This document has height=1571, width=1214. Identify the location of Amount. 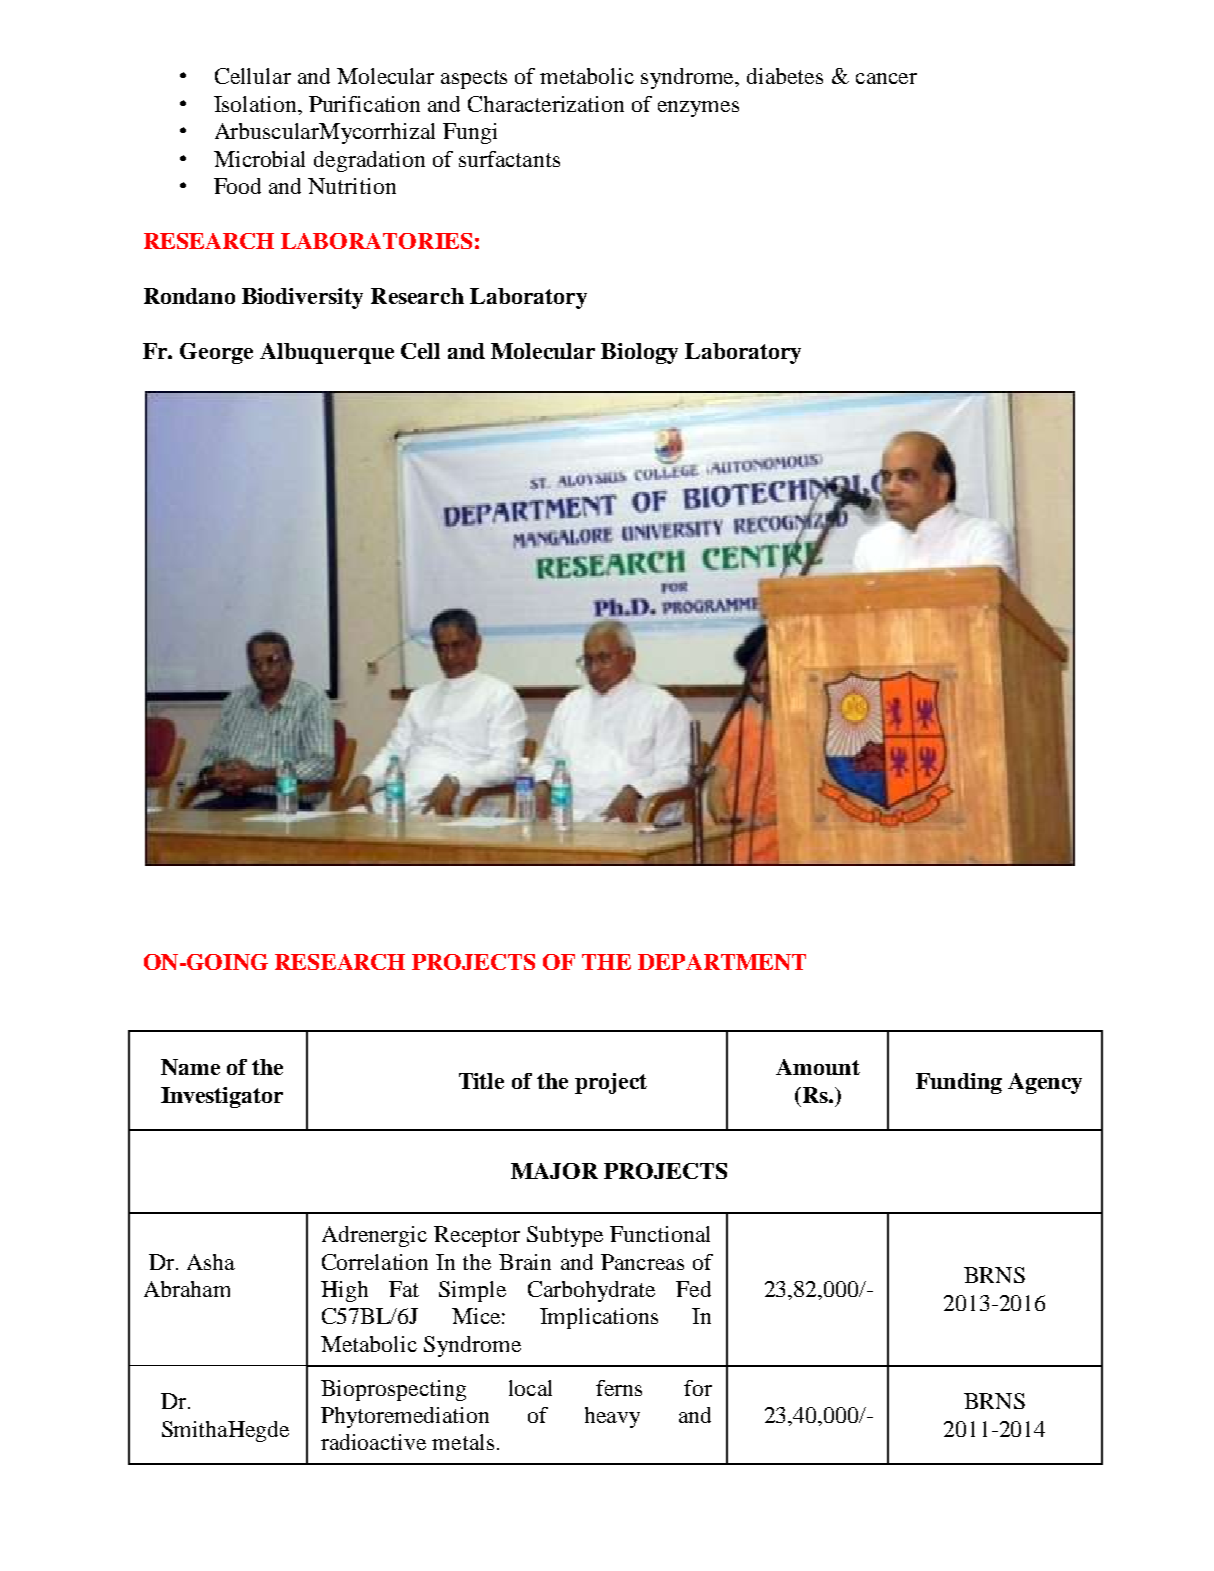
(818, 1067).
